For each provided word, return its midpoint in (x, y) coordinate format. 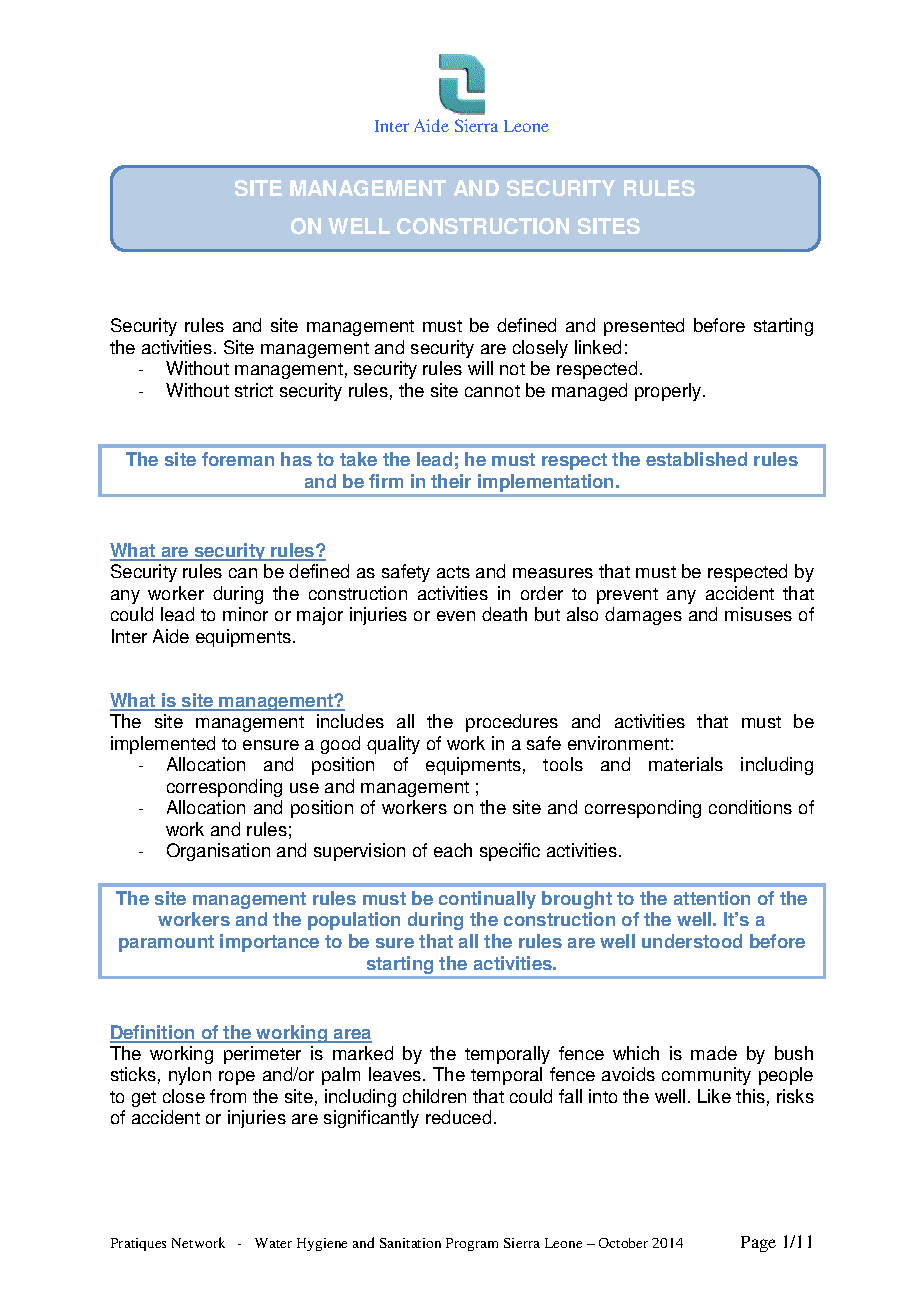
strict (254, 390)
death (504, 614)
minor (245, 614)
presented (644, 327)
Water (273, 1243)
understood (692, 941)
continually (487, 900)
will (480, 368)
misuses (758, 614)
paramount (166, 943)
